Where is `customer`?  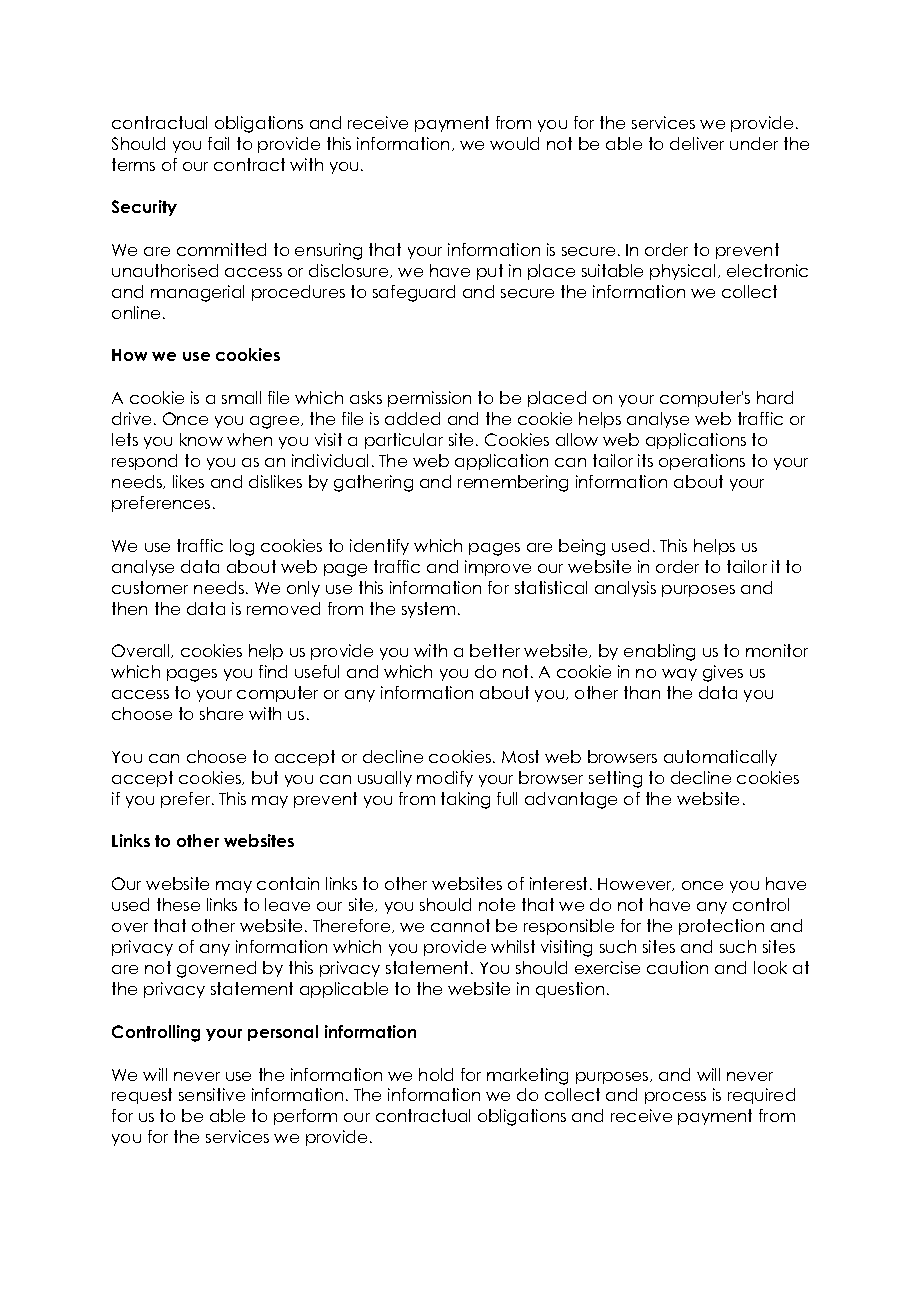
customer is located at coordinates (150, 587).
